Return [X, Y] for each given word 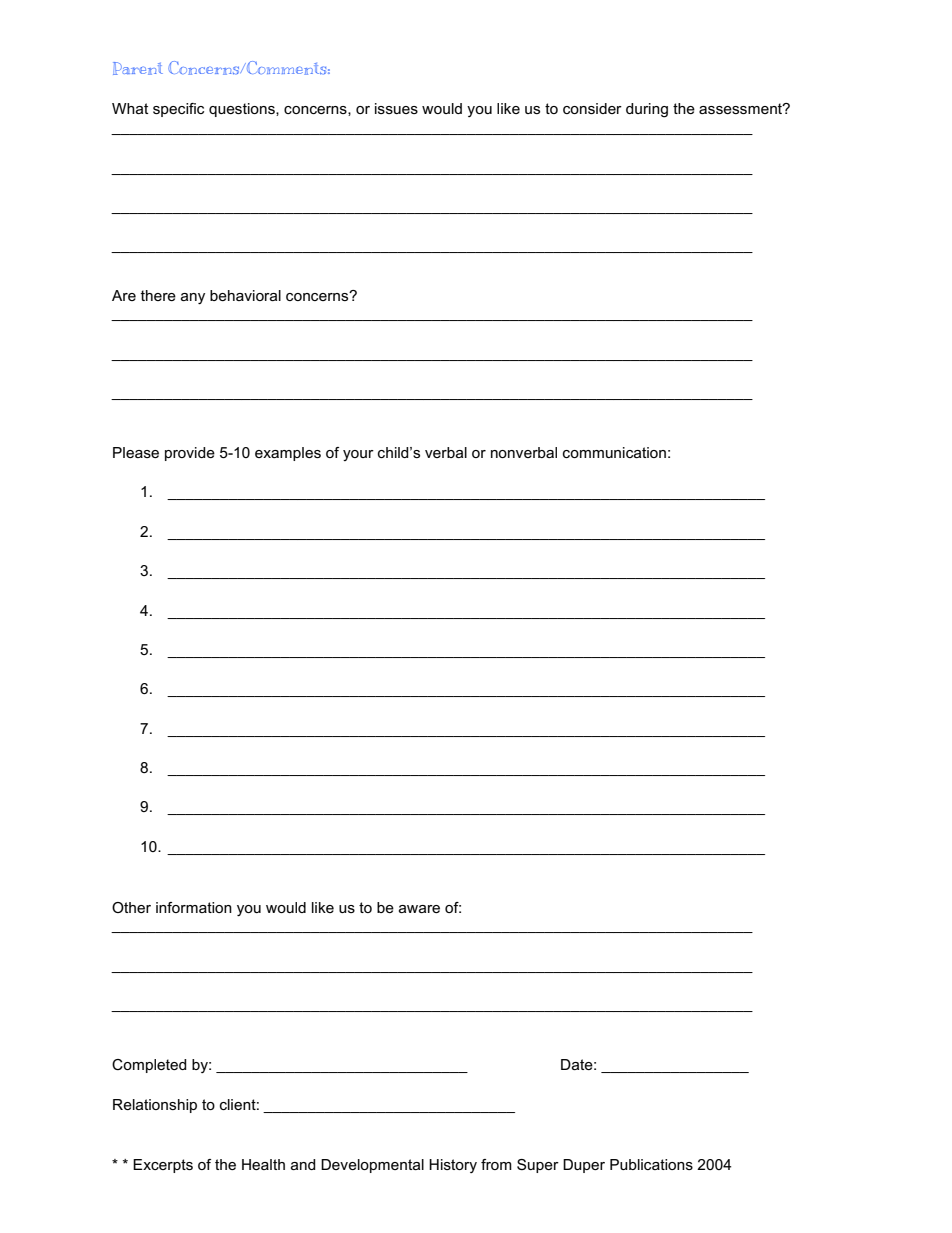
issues [396, 108]
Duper [584, 1166]
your [358, 455]
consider [592, 108]
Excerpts [163, 1166]
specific [178, 110]
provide [190, 454]
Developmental [372, 1166]
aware [419, 909]
